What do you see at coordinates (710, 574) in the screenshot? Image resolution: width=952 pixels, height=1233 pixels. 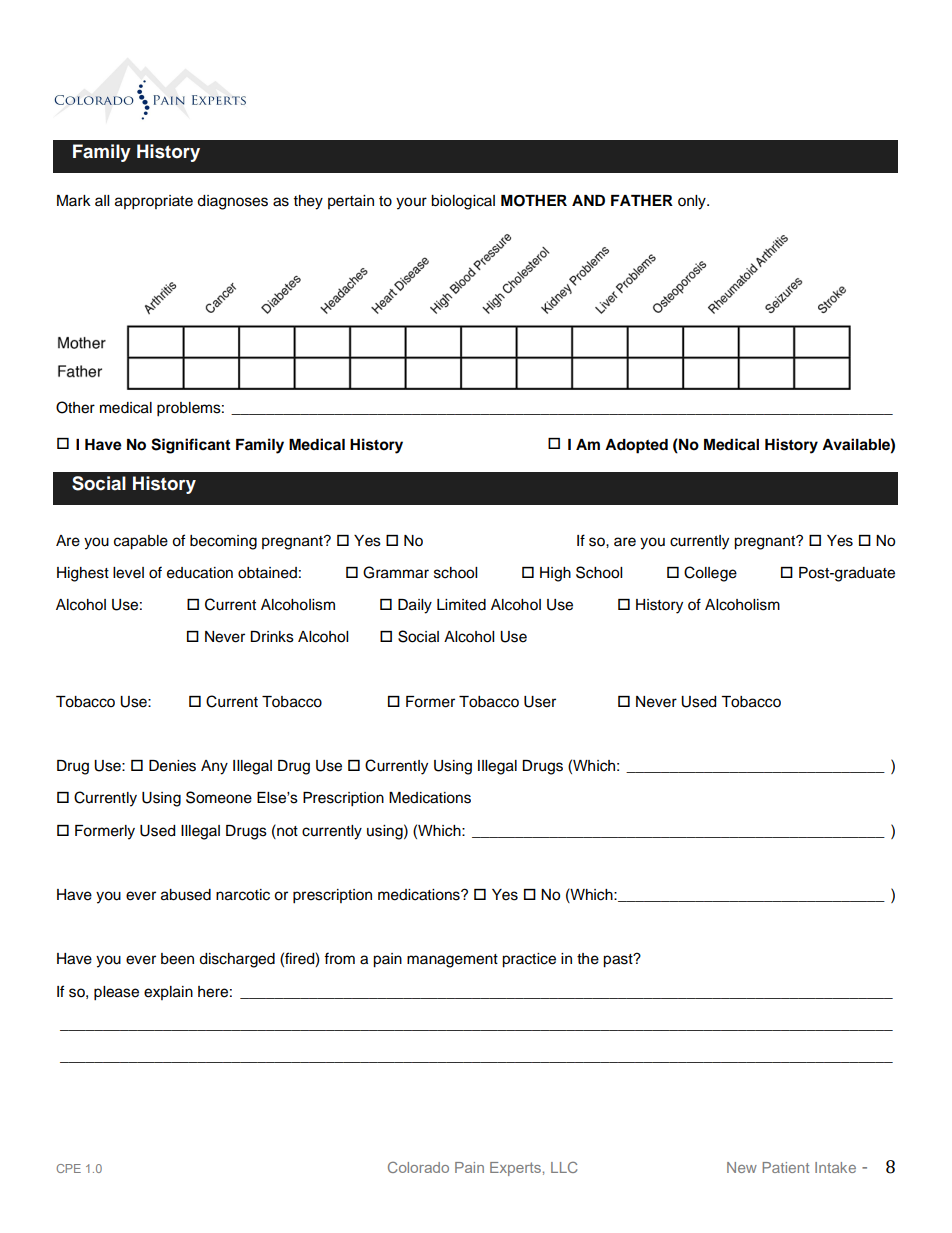 I see `College` at bounding box center [710, 574].
